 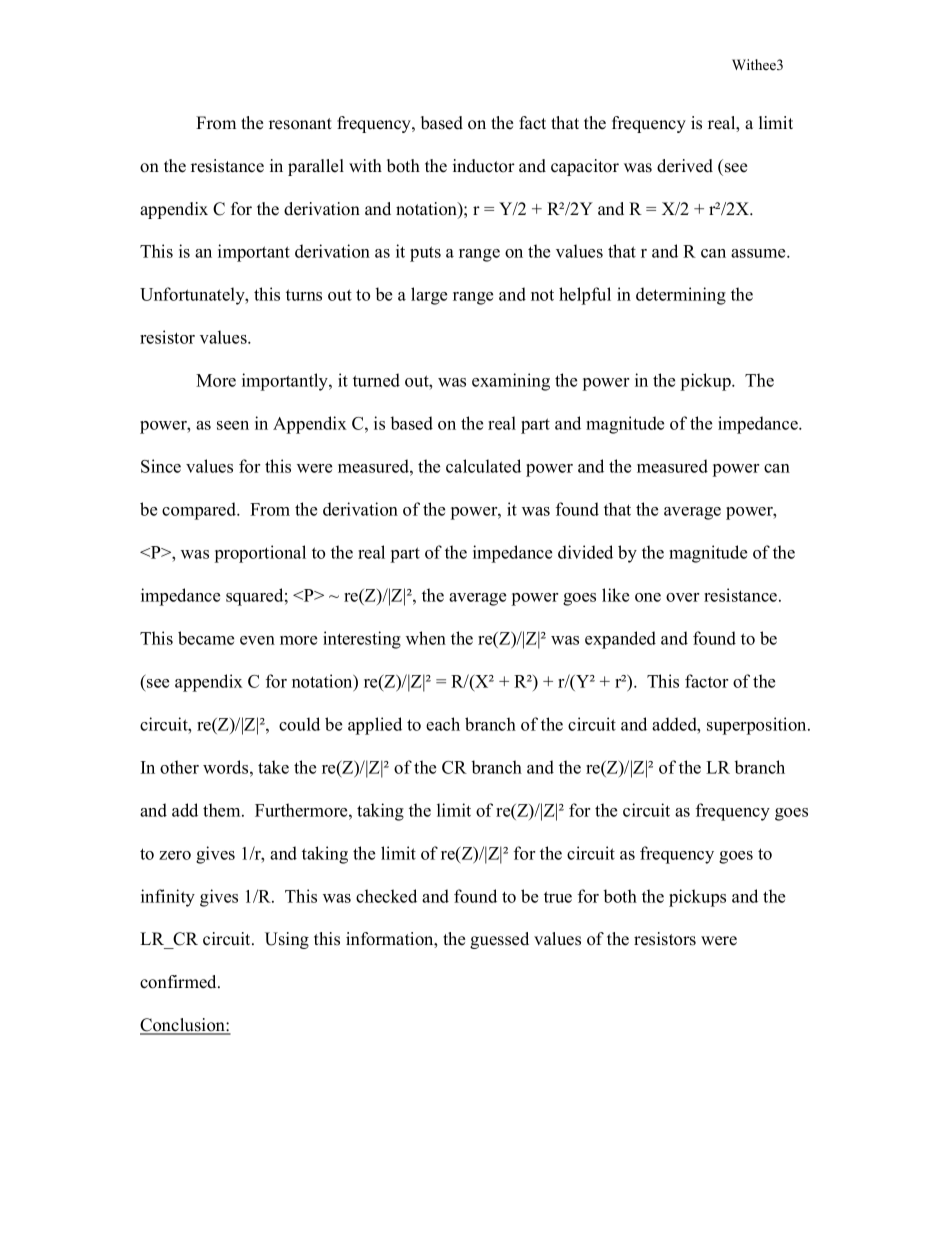 What do you see at coordinates (287, 940) in the page?
I see `Using` at bounding box center [287, 940].
